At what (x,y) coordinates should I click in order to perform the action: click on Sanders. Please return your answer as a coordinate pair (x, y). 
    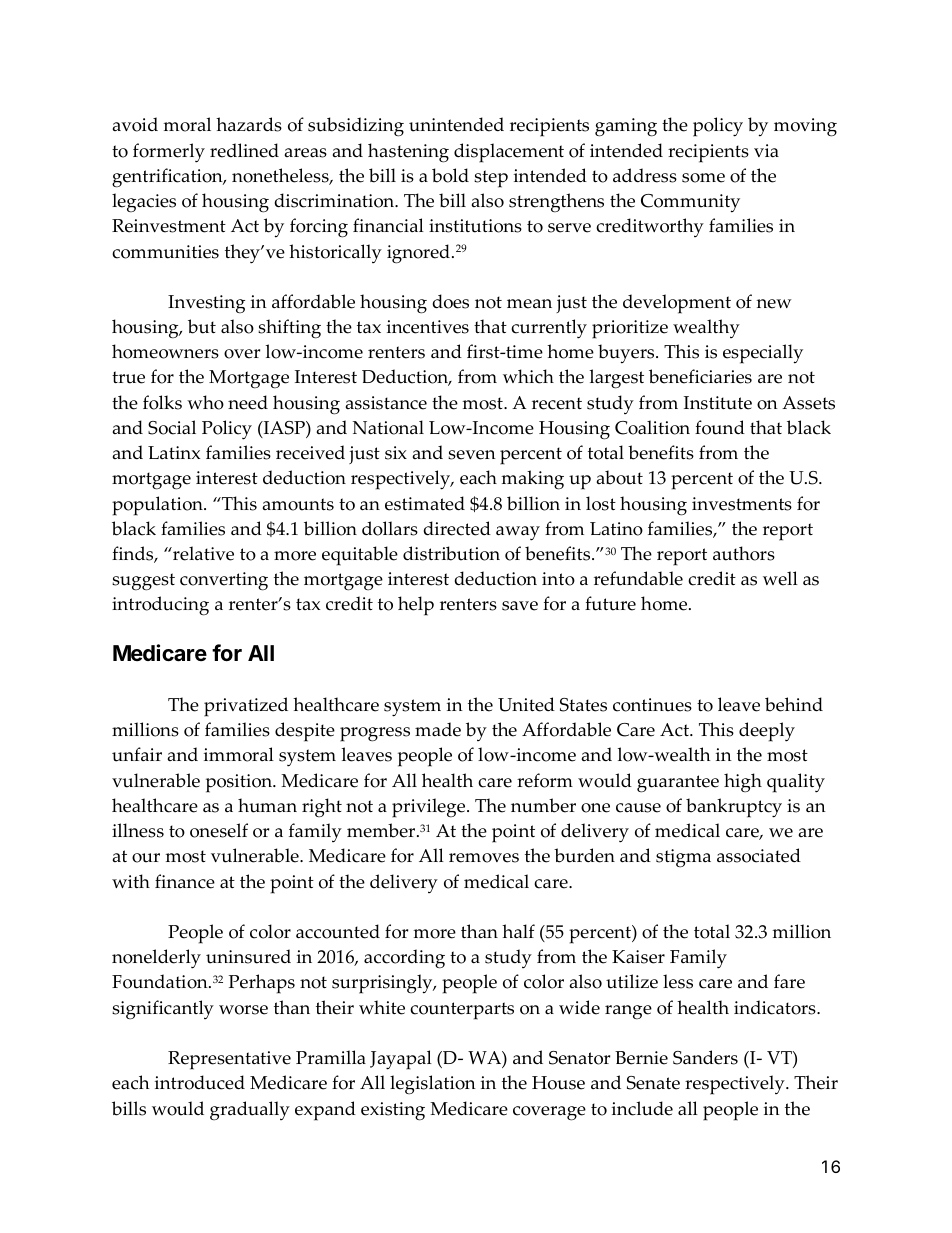
    Looking at the image, I should click on (705, 1057).
